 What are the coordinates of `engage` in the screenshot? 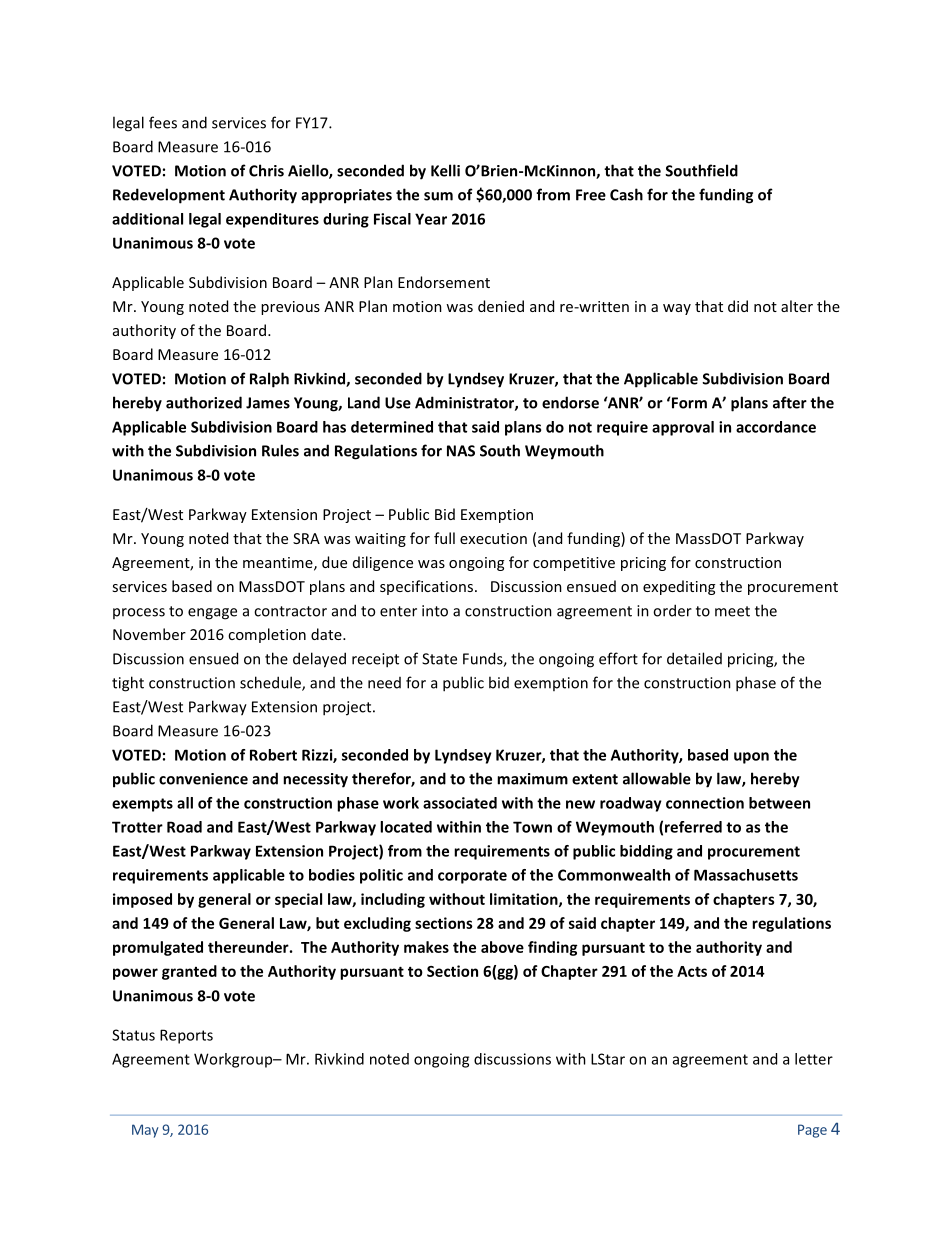 It's located at (212, 614).
